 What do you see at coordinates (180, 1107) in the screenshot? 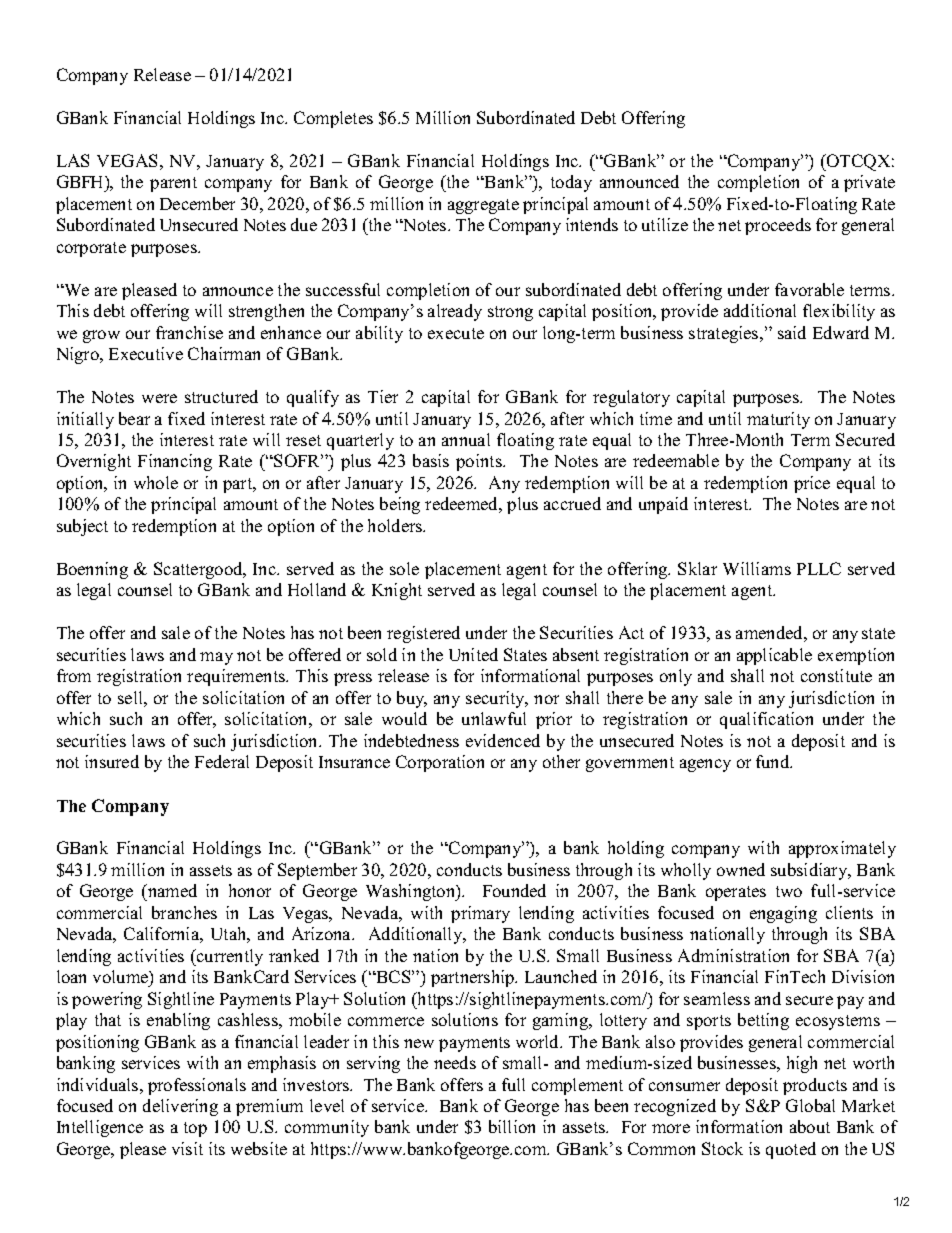
I see `delivering` at bounding box center [180, 1107].
